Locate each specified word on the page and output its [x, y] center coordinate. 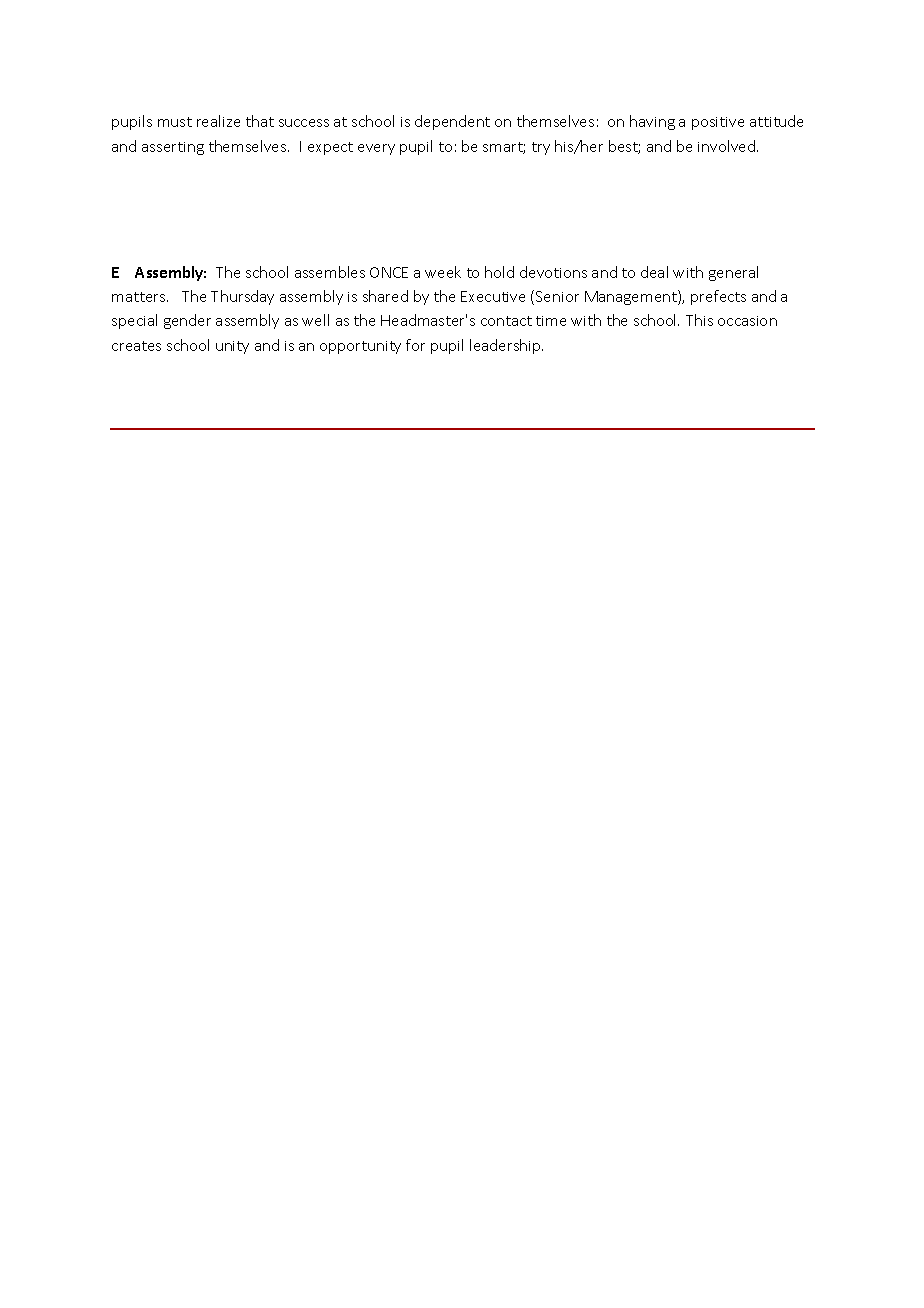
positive [718, 123]
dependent [452, 122]
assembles [330, 272]
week [443, 272]
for [415, 345]
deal [654, 272]
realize [218, 121]
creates [136, 346]
